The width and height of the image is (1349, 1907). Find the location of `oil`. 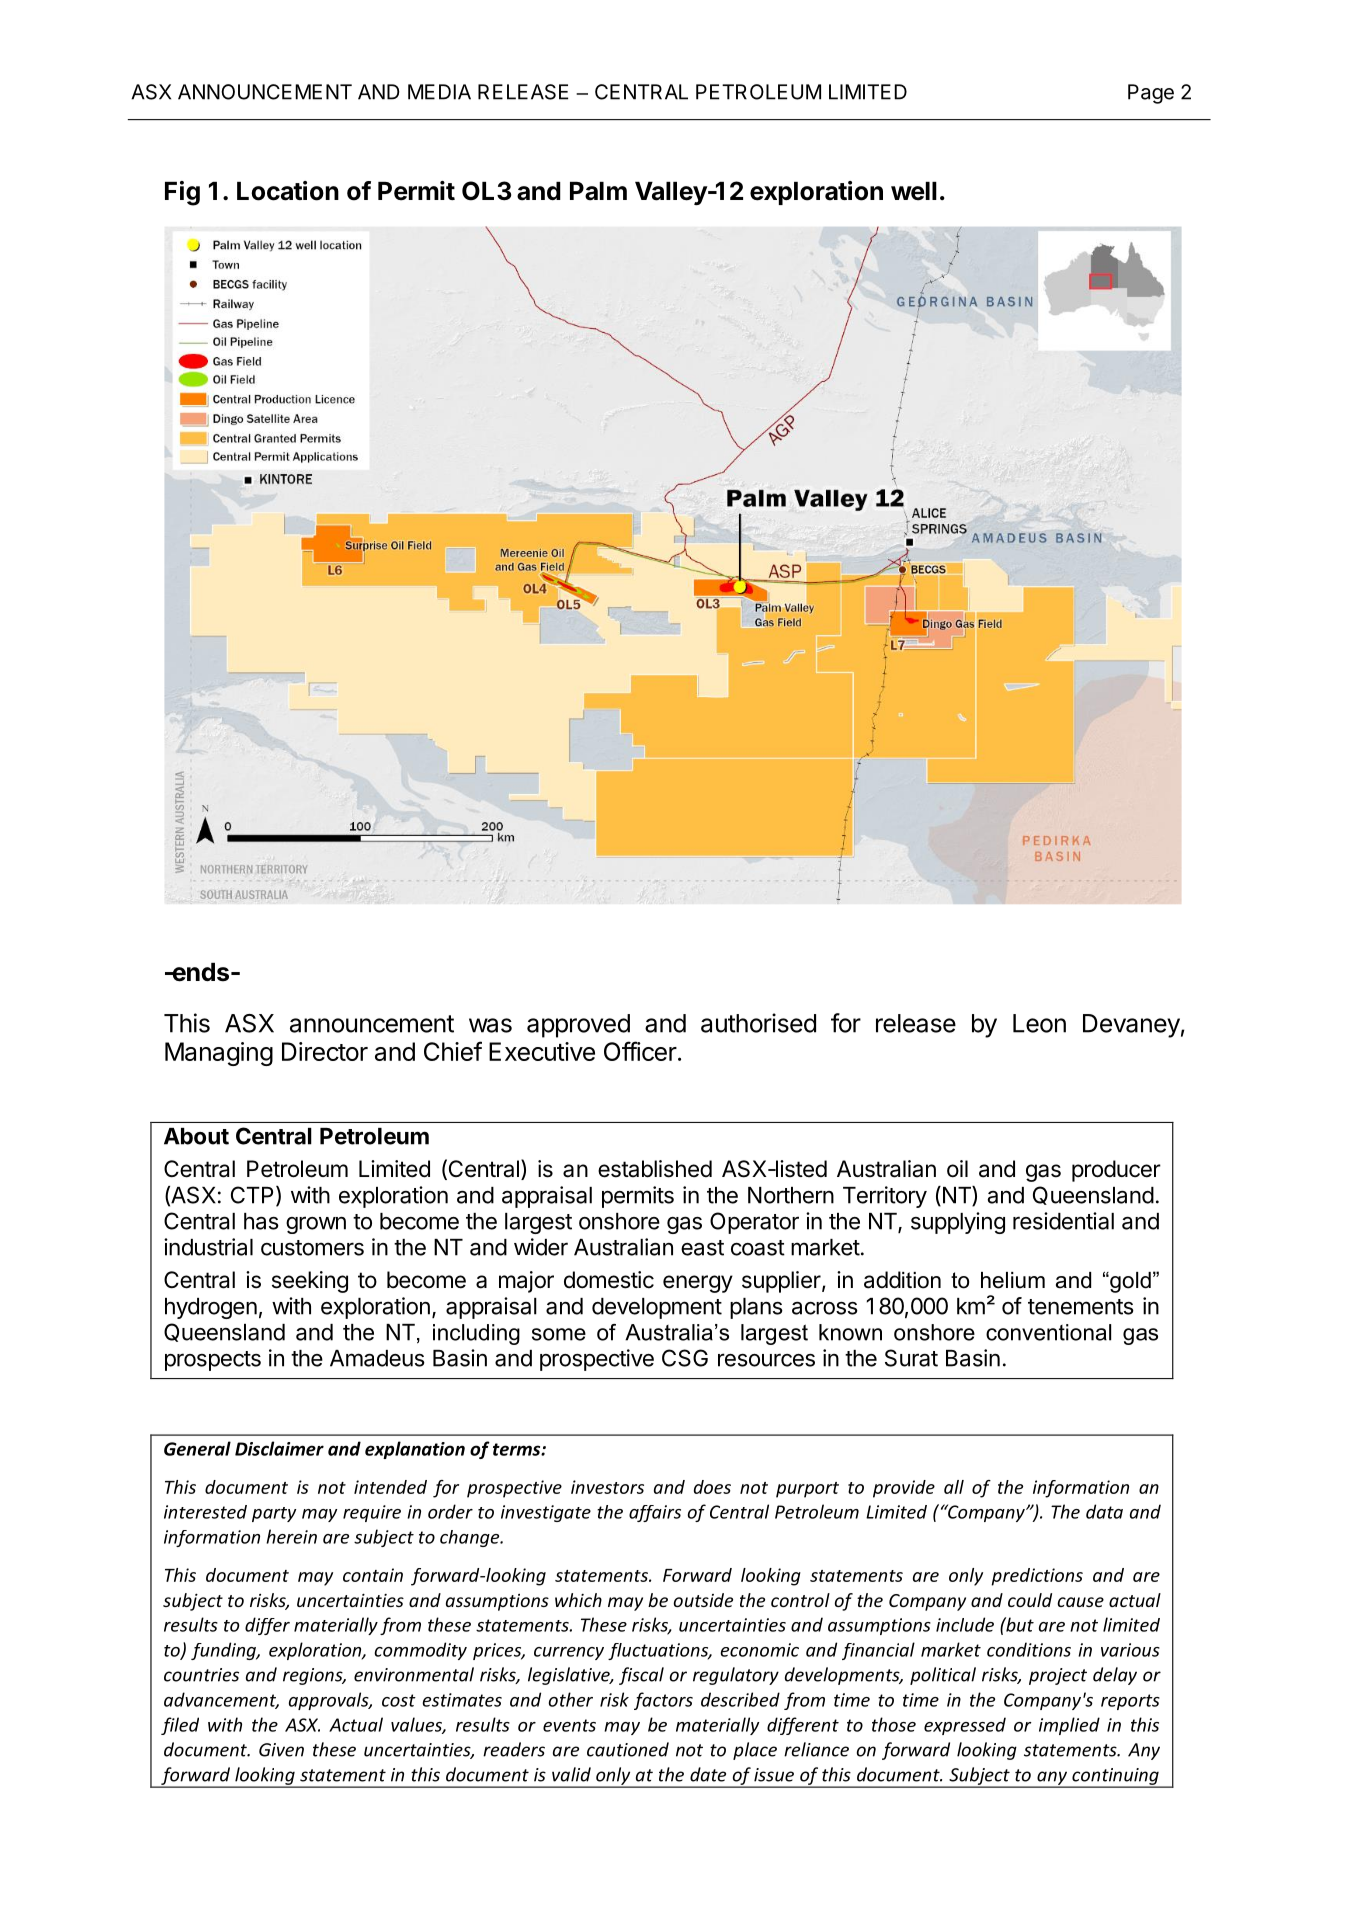

oil is located at coordinates (957, 1169).
